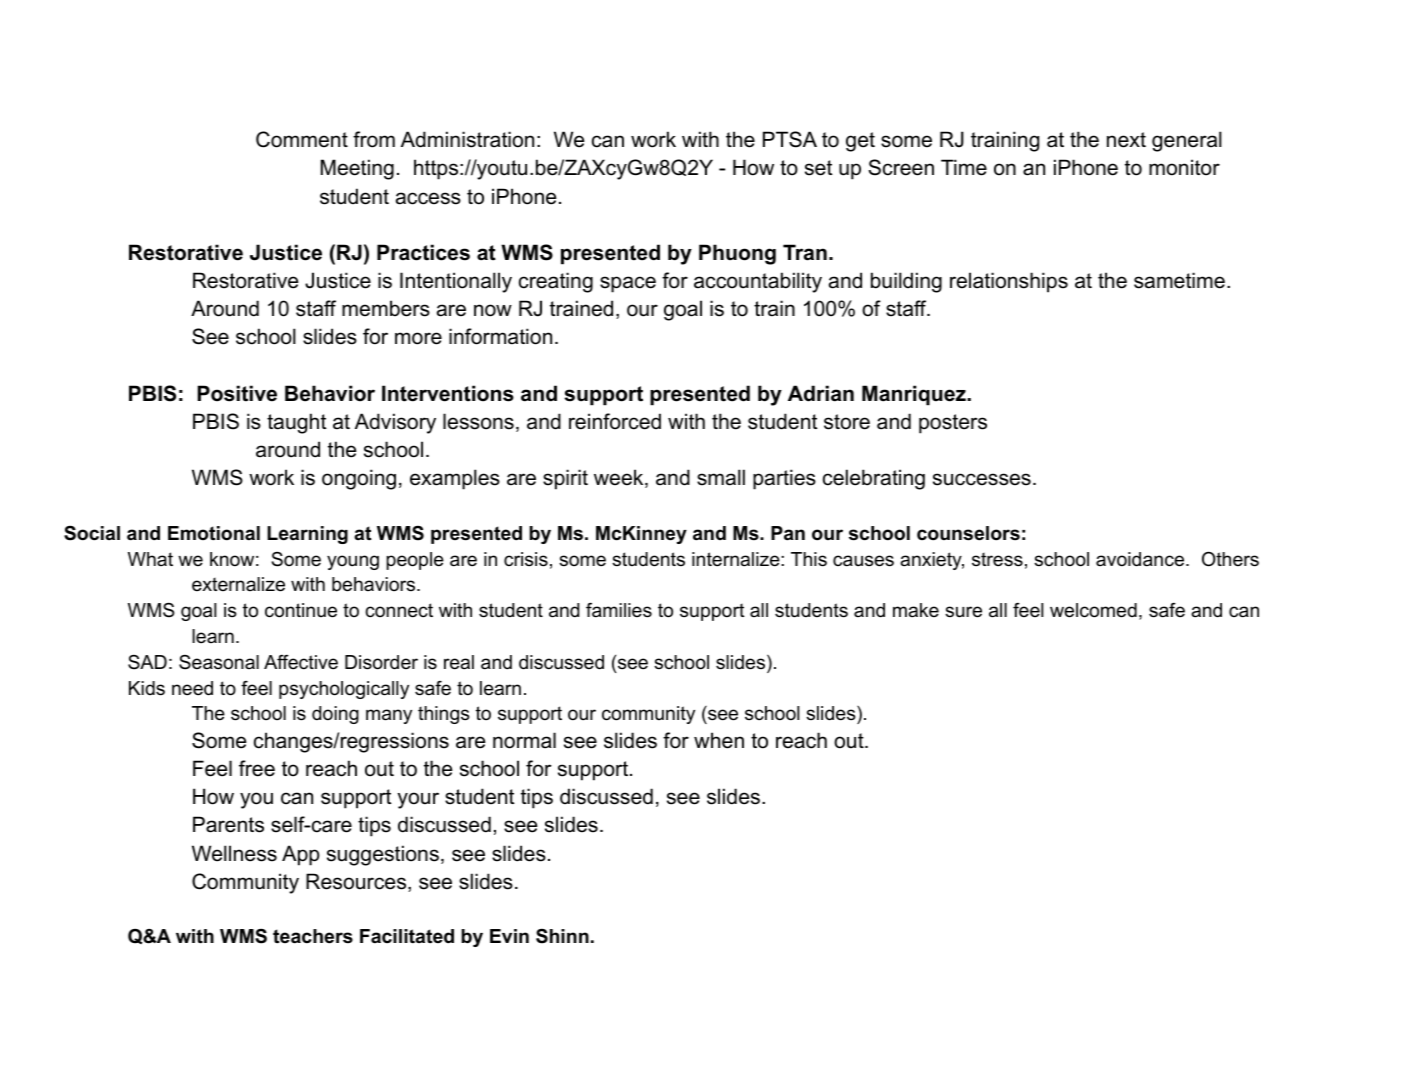  What do you see at coordinates (562, 936) in the screenshot?
I see `Shinn` at bounding box center [562, 936].
